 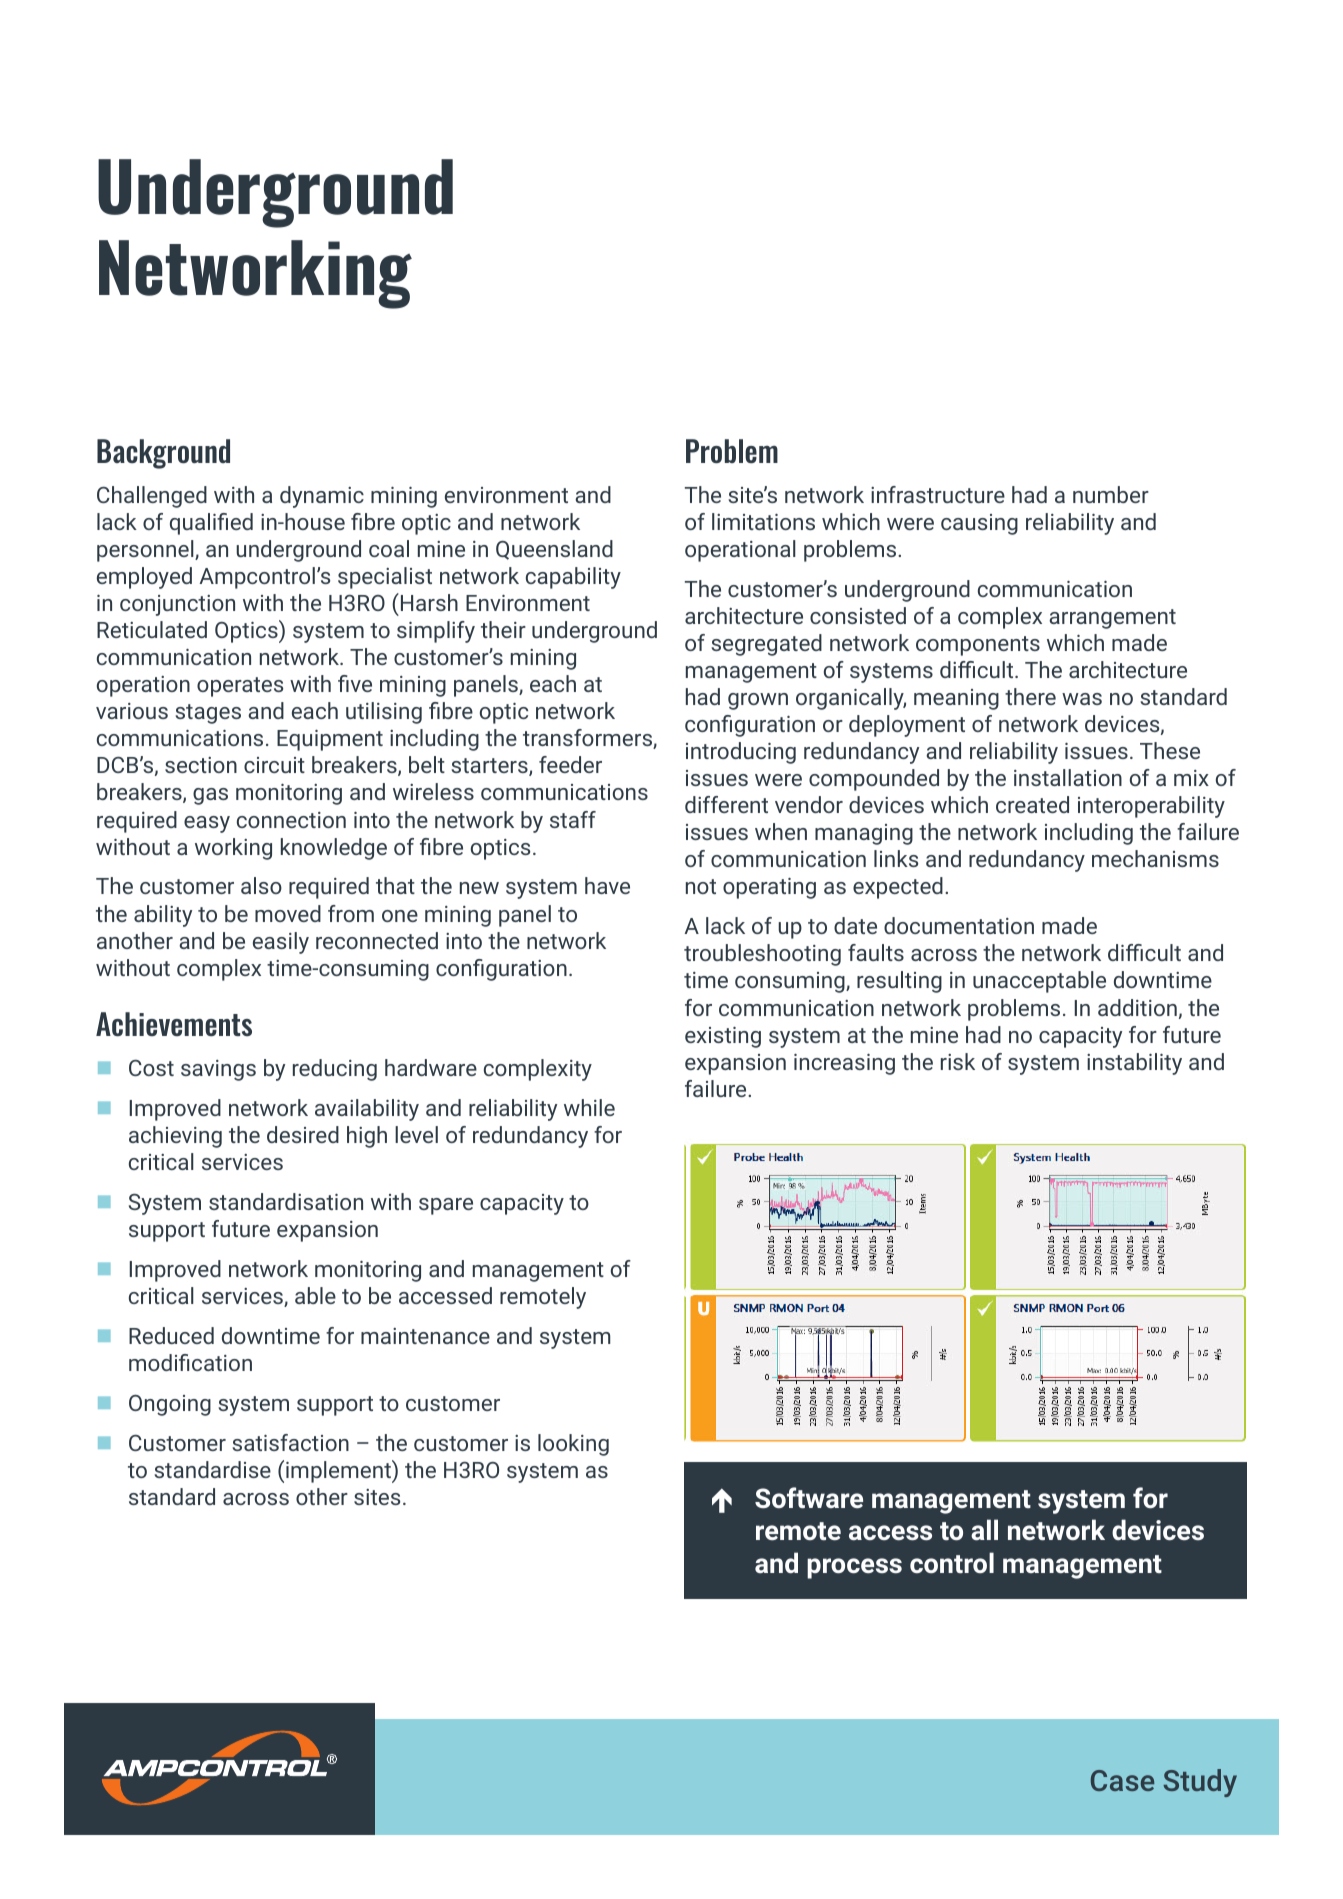 I want to click on dynamic, so click(x=322, y=497).
